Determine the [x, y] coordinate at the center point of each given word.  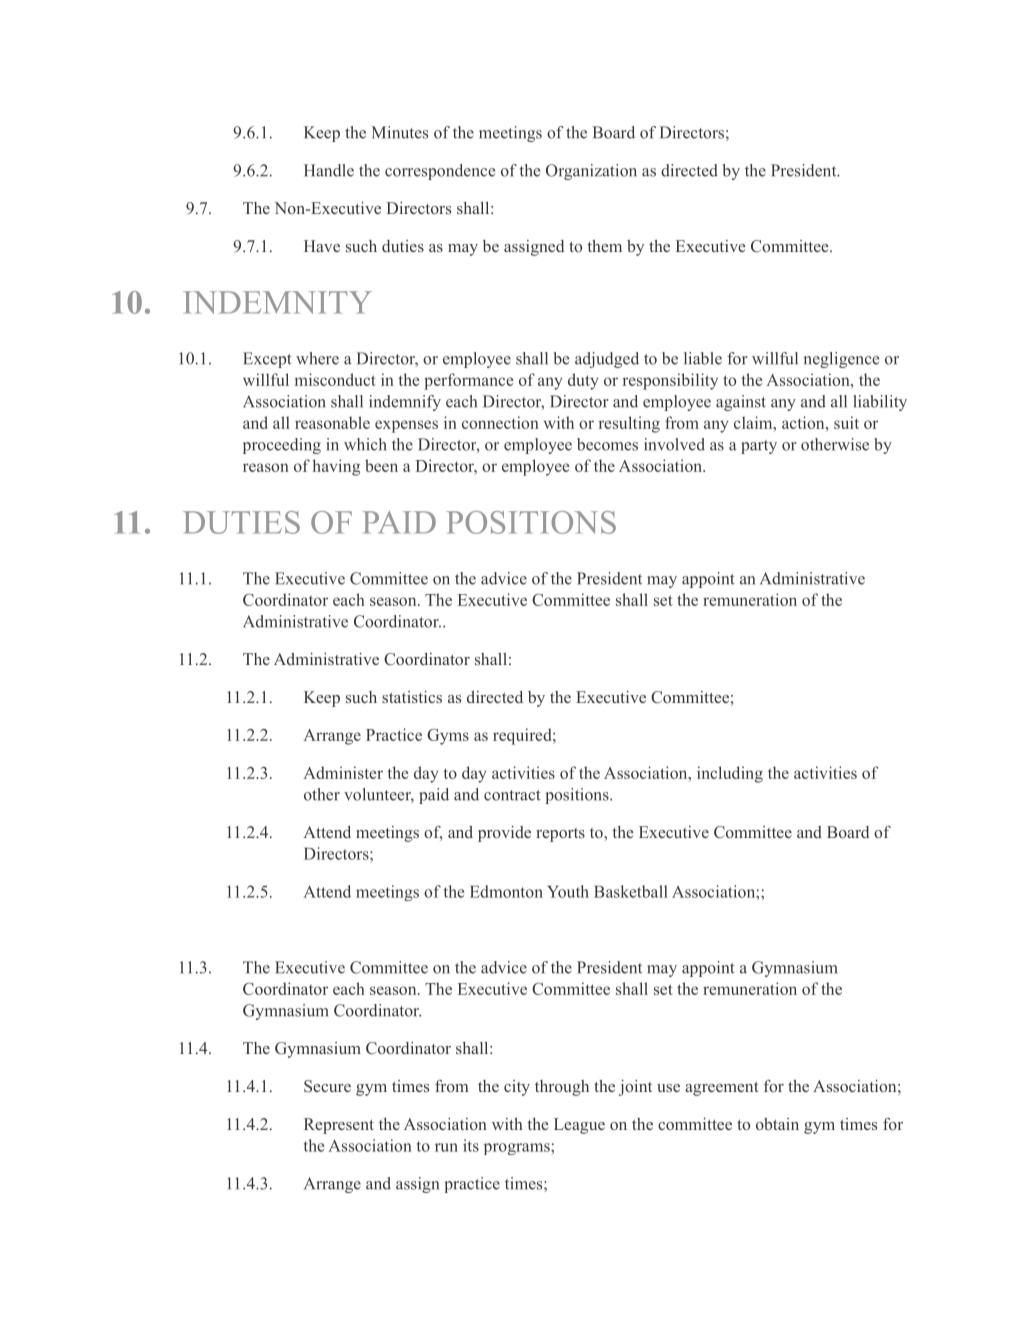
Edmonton [506, 891]
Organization [591, 172]
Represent [339, 1126]
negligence [841, 360]
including [730, 774]
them [604, 246]
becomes [607, 444]
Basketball [631, 891]
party [759, 447]
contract [512, 795]
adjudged [607, 360]
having [336, 467]
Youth [568, 891]
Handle [329, 170]
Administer [343, 772]
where [317, 358]
